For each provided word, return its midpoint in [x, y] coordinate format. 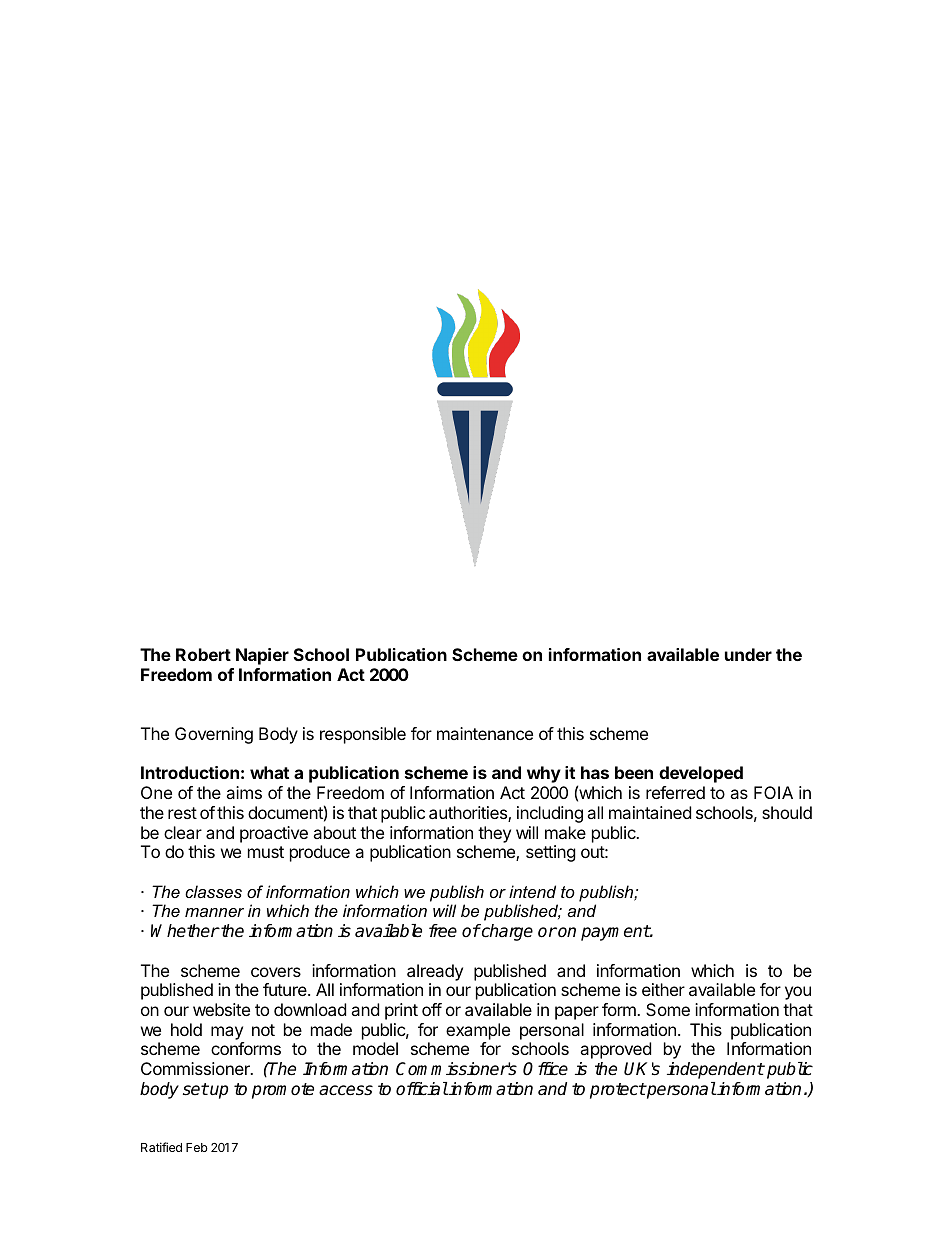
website [221, 1009]
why [544, 774]
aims [244, 792]
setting [551, 853]
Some [668, 1009]
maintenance [485, 733]
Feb [197, 1147]
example [478, 1031]
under [748, 654]
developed [701, 774]
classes [213, 891]
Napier [262, 656]
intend [532, 891]
